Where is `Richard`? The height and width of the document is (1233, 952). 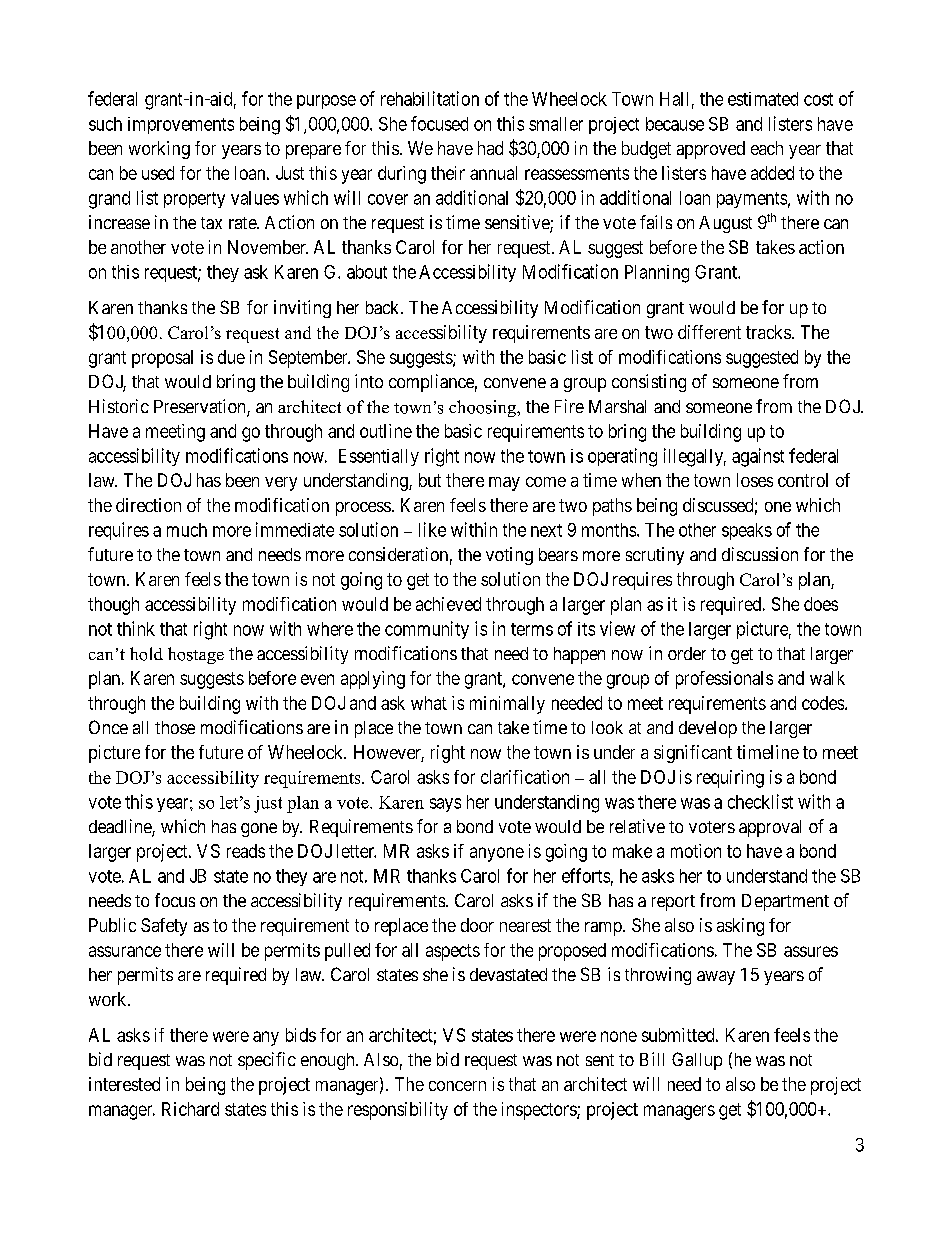
Richard is located at coordinates (190, 1109).
